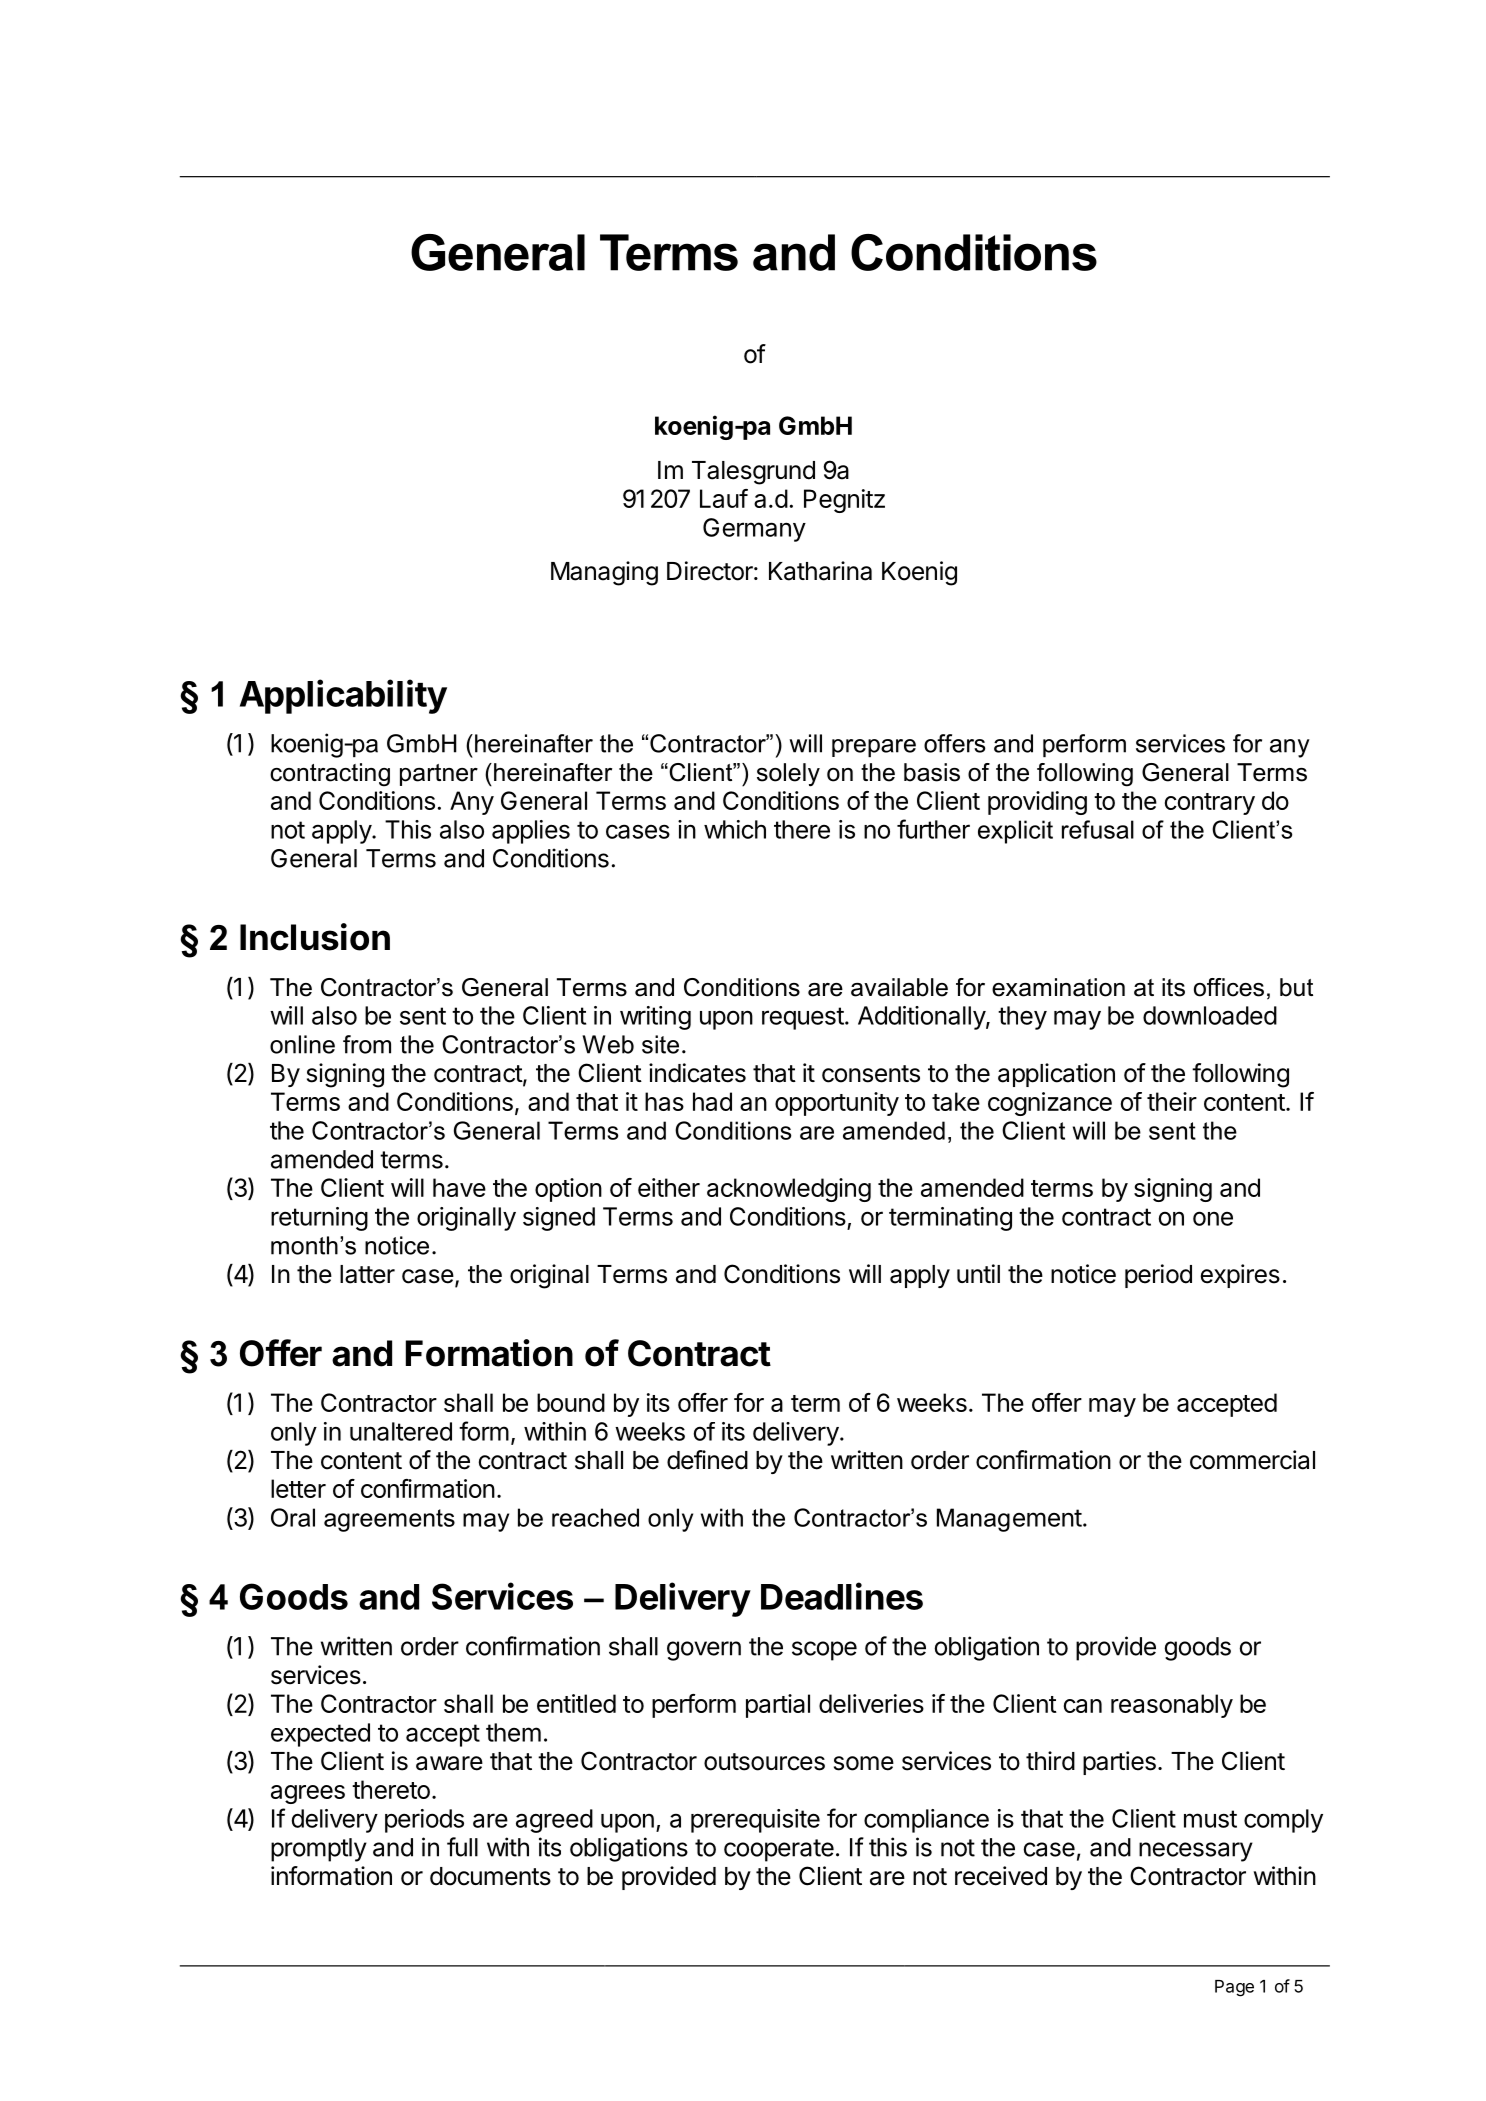 The width and height of the document is (1486, 2101). Describe the element at coordinates (1172, 1706) in the document. I see `reasonably` at that location.
